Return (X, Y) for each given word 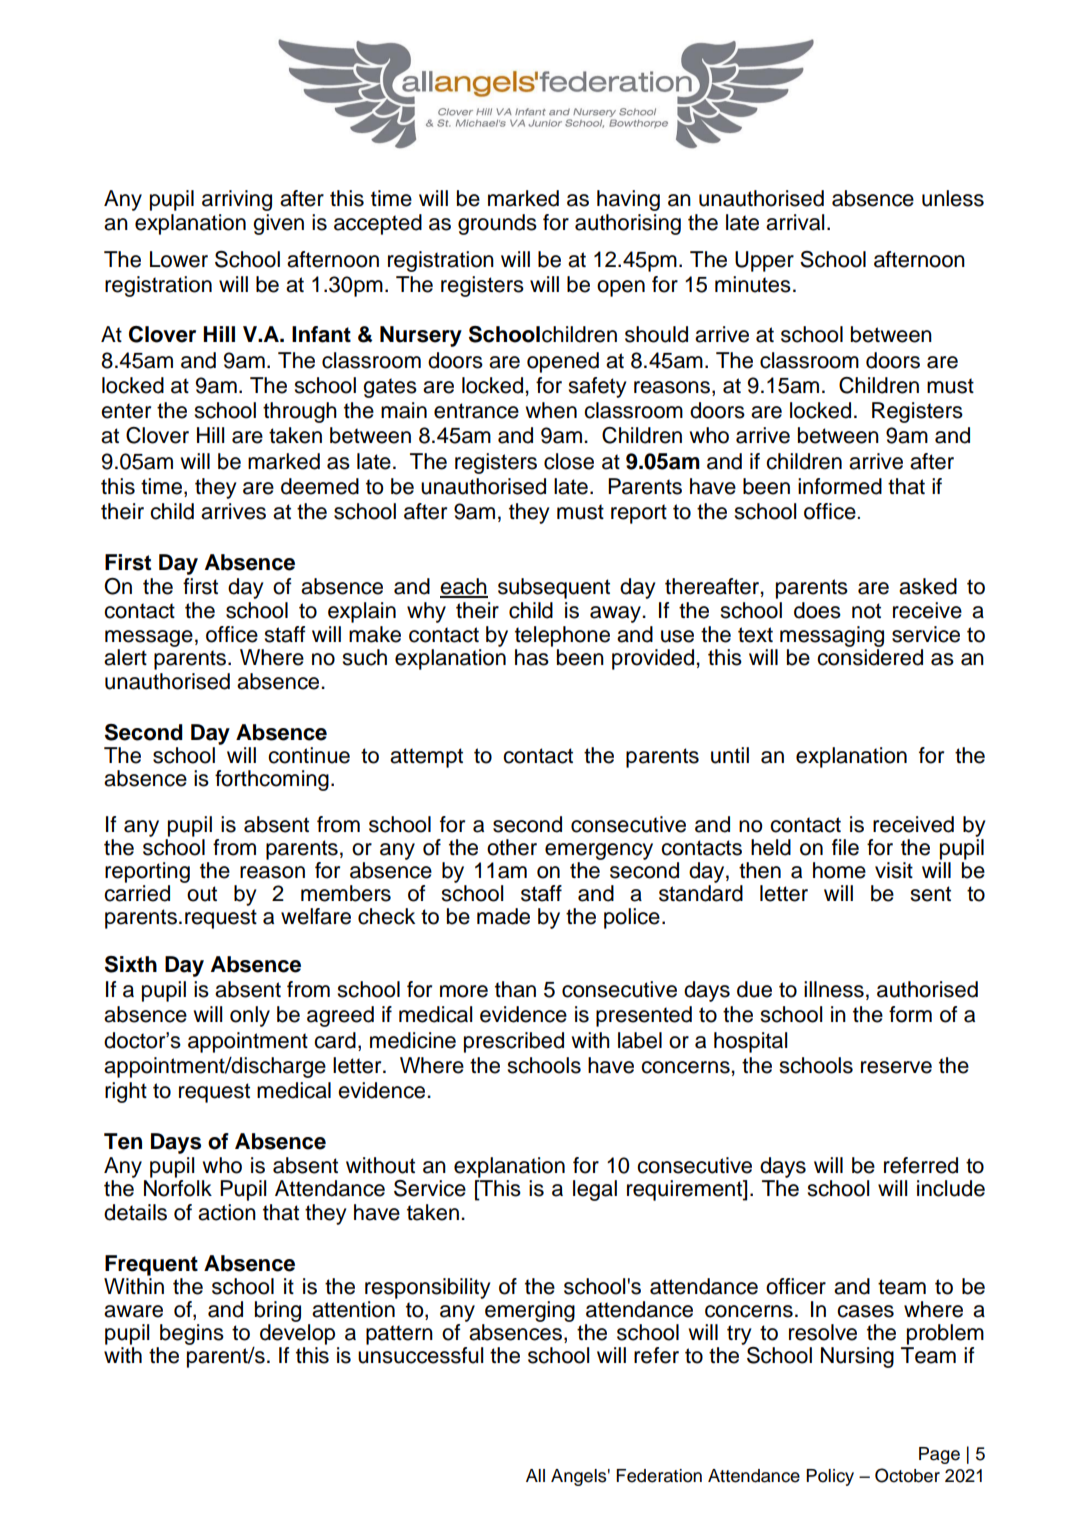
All (535, 1475)
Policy (830, 1477)
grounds (497, 224)
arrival (795, 222)
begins (192, 1334)
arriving (237, 200)
